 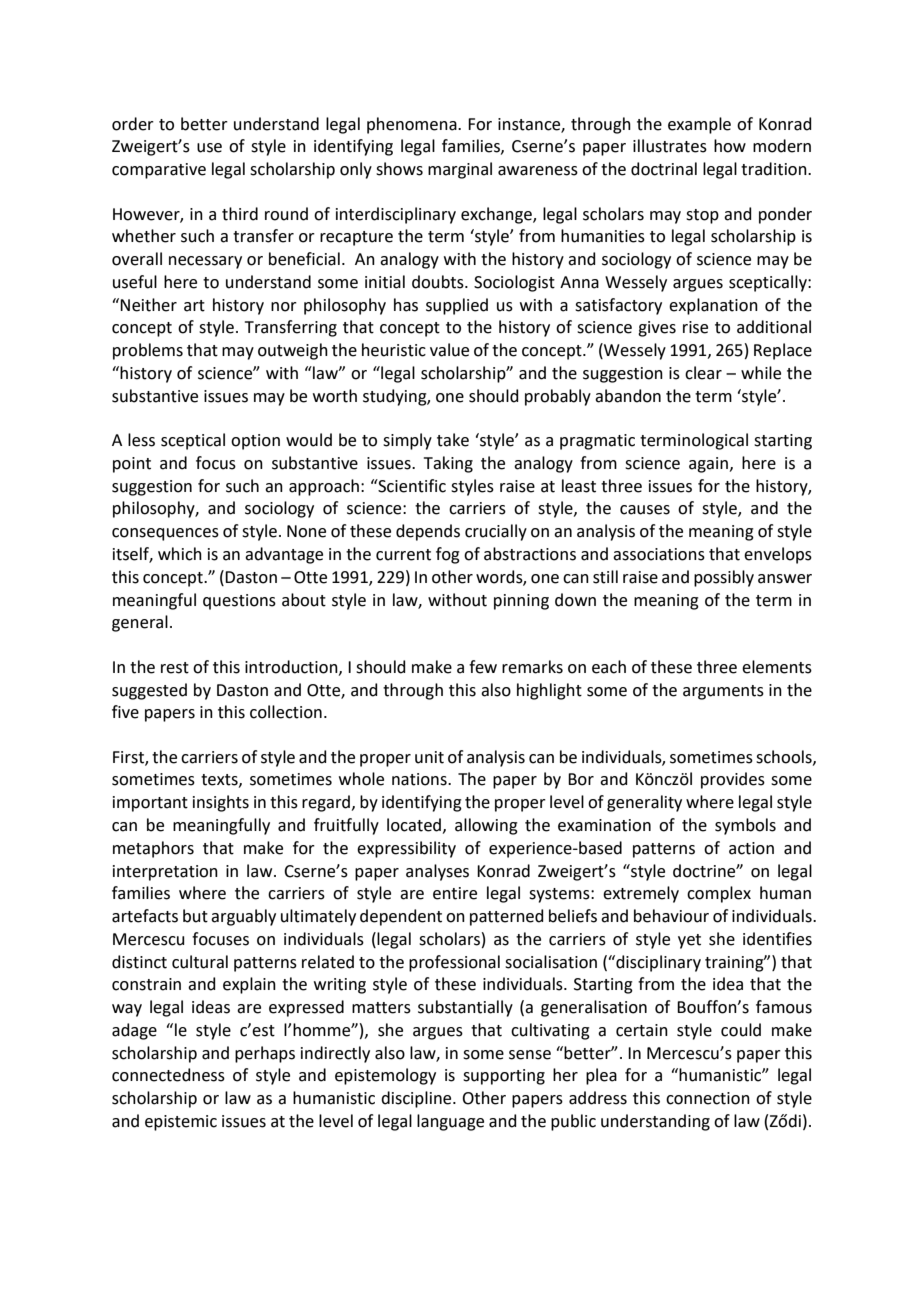 What do you see at coordinates (708, 1098) in the screenshot?
I see `connection` at bounding box center [708, 1098].
